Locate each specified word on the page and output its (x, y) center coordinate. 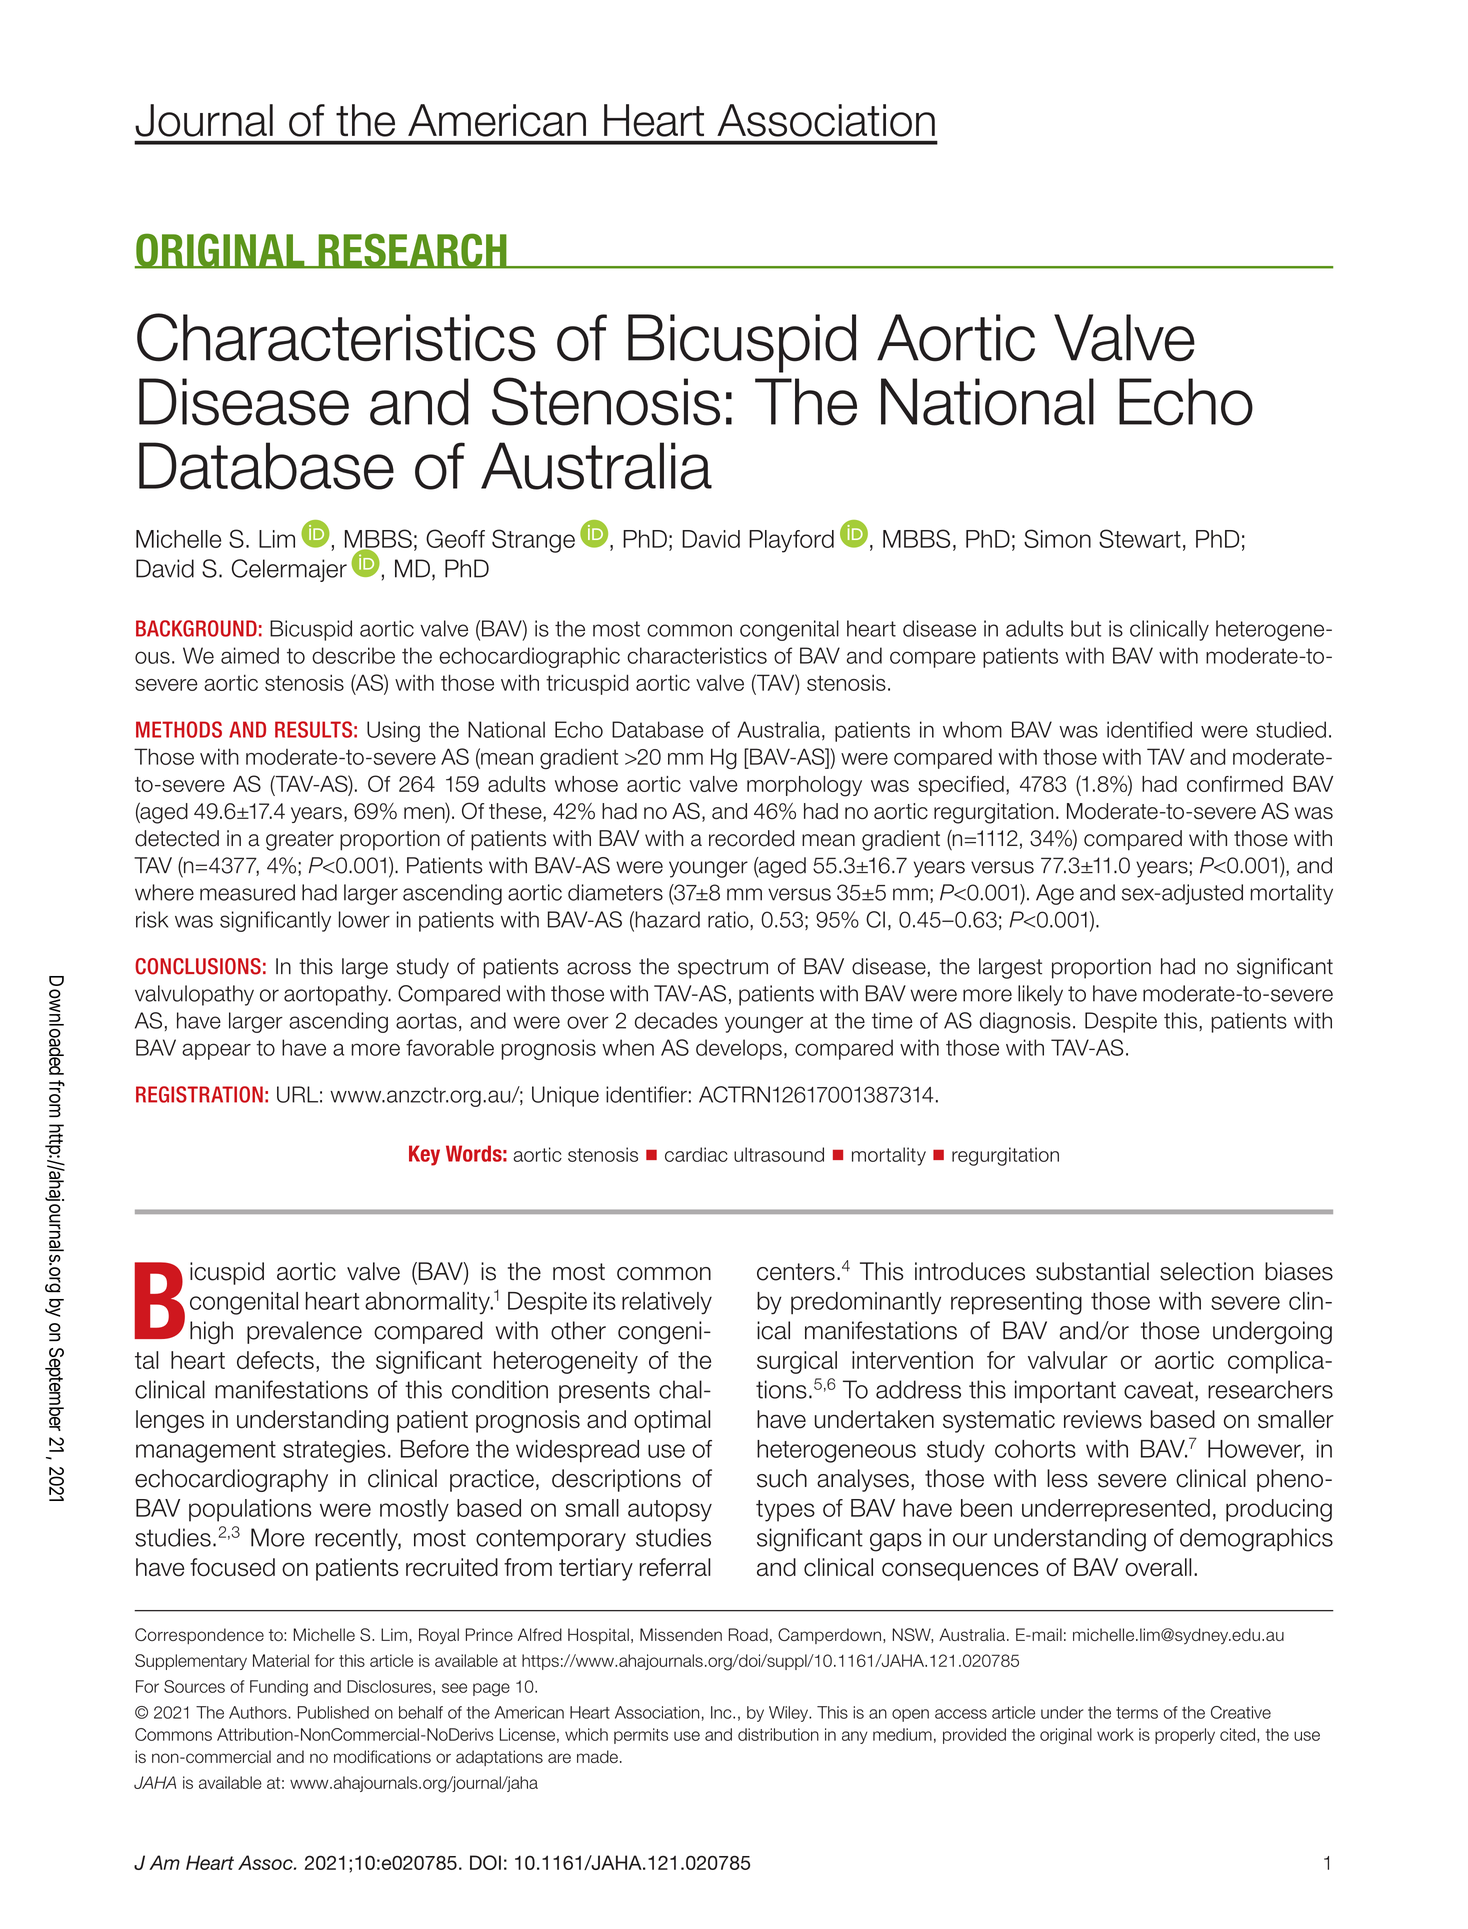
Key (424, 1155)
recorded (751, 838)
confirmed (1235, 784)
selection (1206, 1271)
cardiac (696, 1154)
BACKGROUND (196, 628)
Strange (533, 541)
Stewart (1140, 538)
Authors (259, 1712)
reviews (1103, 1419)
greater (300, 841)
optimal (672, 1421)
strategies (334, 1451)
